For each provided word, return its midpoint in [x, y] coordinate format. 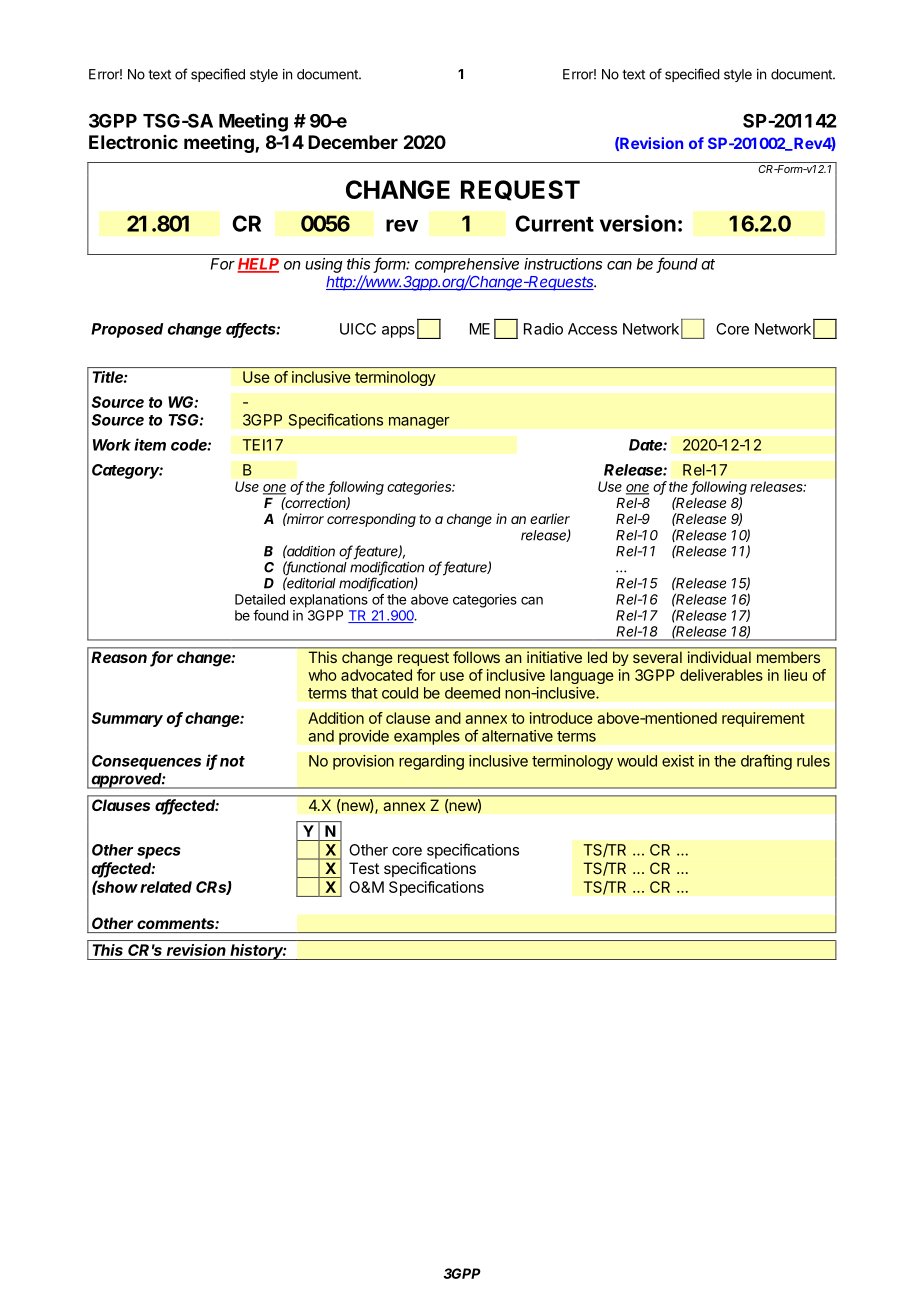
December [353, 142]
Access [592, 329]
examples [427, 737]
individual [719, 657]
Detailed [260, 599]
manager [419, 423]
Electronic [133, 142]
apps [398, 332]
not [232, 761]
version [638, 223]
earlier [550, 518]
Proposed [127, 330]
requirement [763, 719]
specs [159, 853]
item [150, 444]
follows [476, 657]
